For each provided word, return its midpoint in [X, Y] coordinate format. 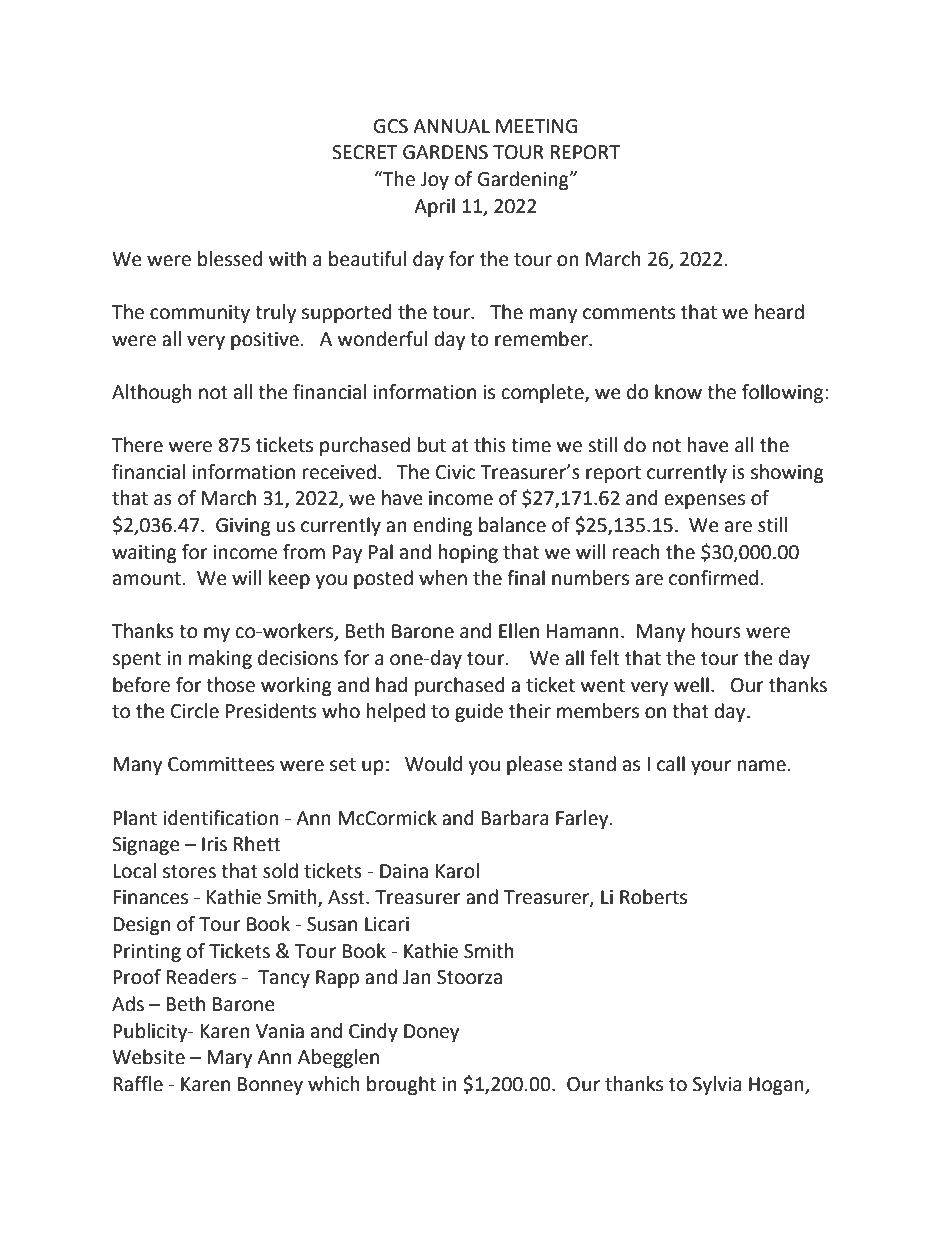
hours [716, 631]
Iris [214, 844]
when [443, 578]
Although [152, 393]
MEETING [537, 126]
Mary [230, 1059]
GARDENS [445, 152]
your [711, 767]
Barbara [515, 818]
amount [147, 579]
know [678, 392]
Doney [432, 1033]
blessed [230, 259]
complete [544, 393]
